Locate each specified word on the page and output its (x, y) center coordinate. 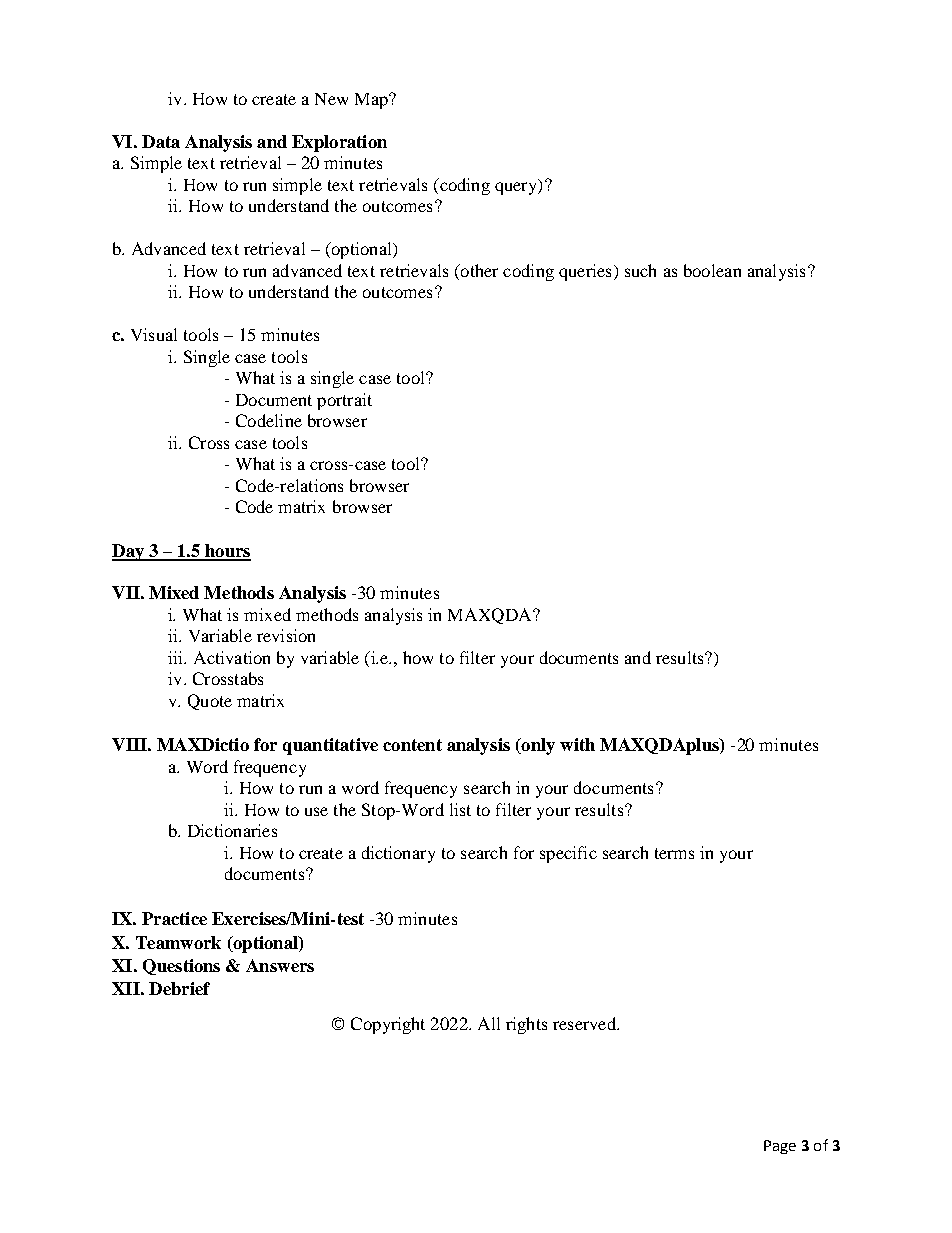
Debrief (179, 988)
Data (161, 141)
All (489, 1023)
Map (372, 101)
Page (780, 1147)
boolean (712, 270)
